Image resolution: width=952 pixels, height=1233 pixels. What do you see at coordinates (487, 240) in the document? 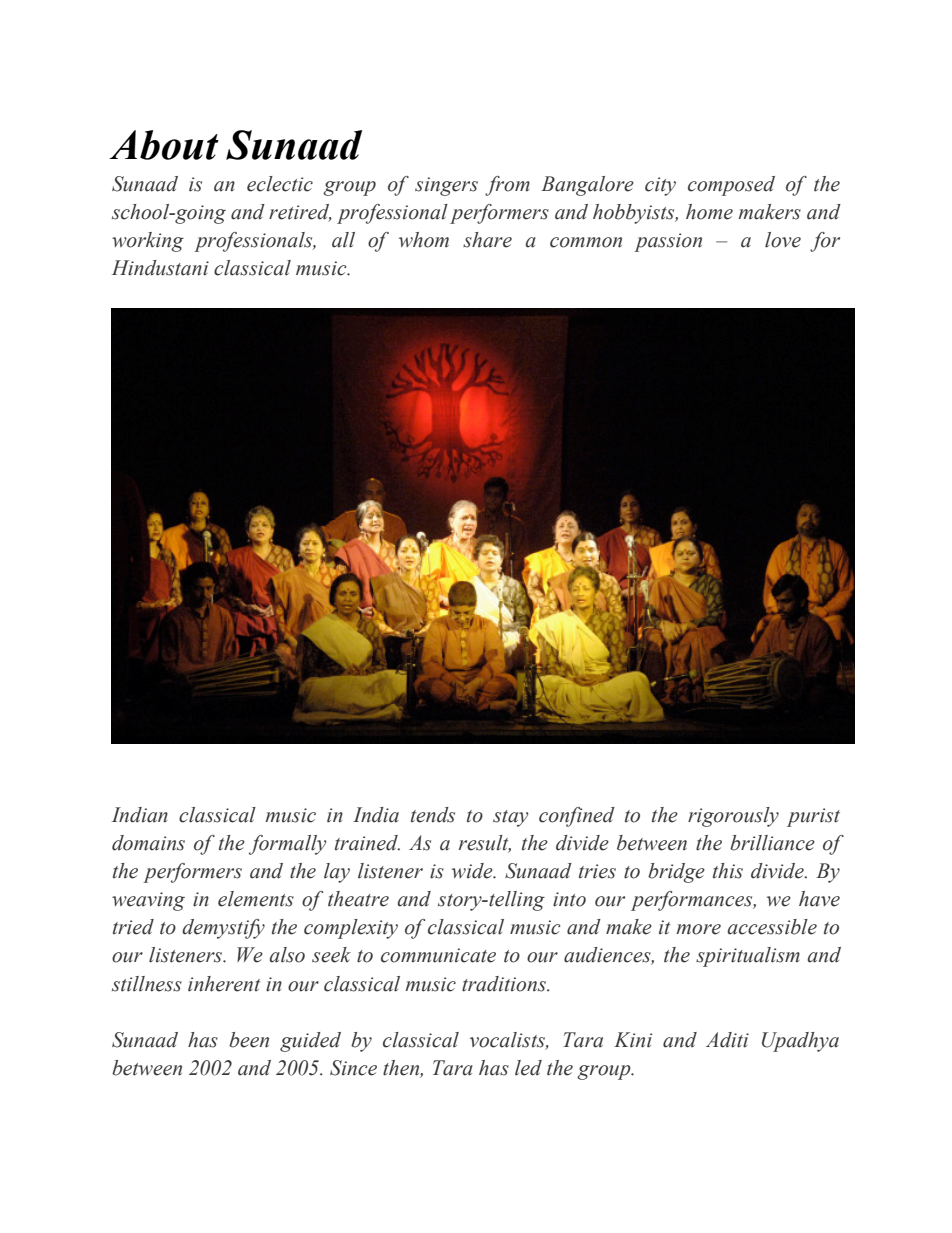
I see `share` at bounding box center [487, 240].
